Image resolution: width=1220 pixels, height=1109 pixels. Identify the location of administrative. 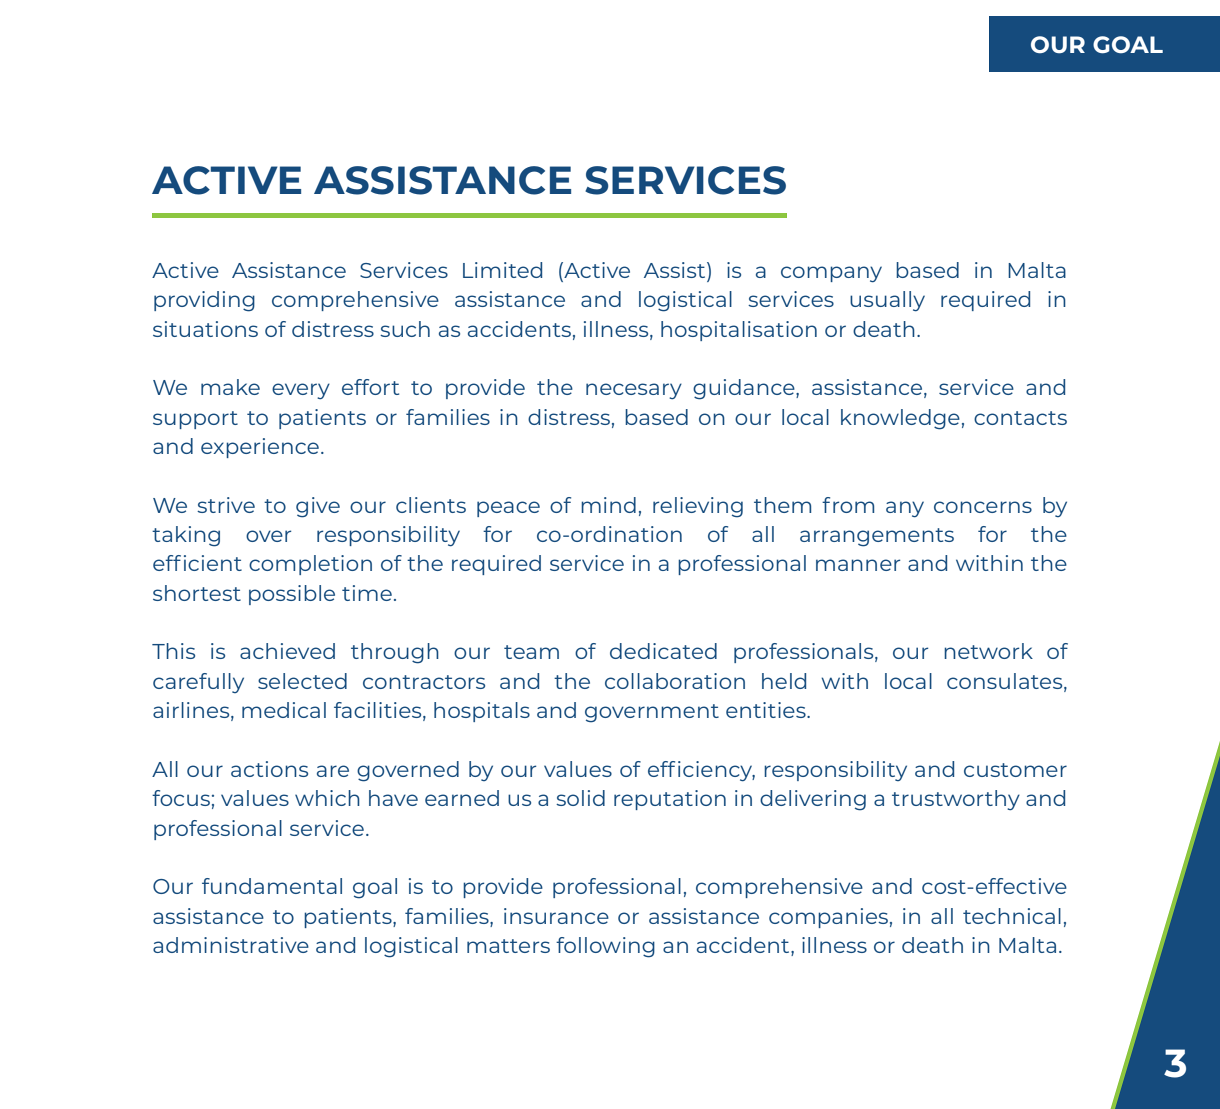
(231, 945).
